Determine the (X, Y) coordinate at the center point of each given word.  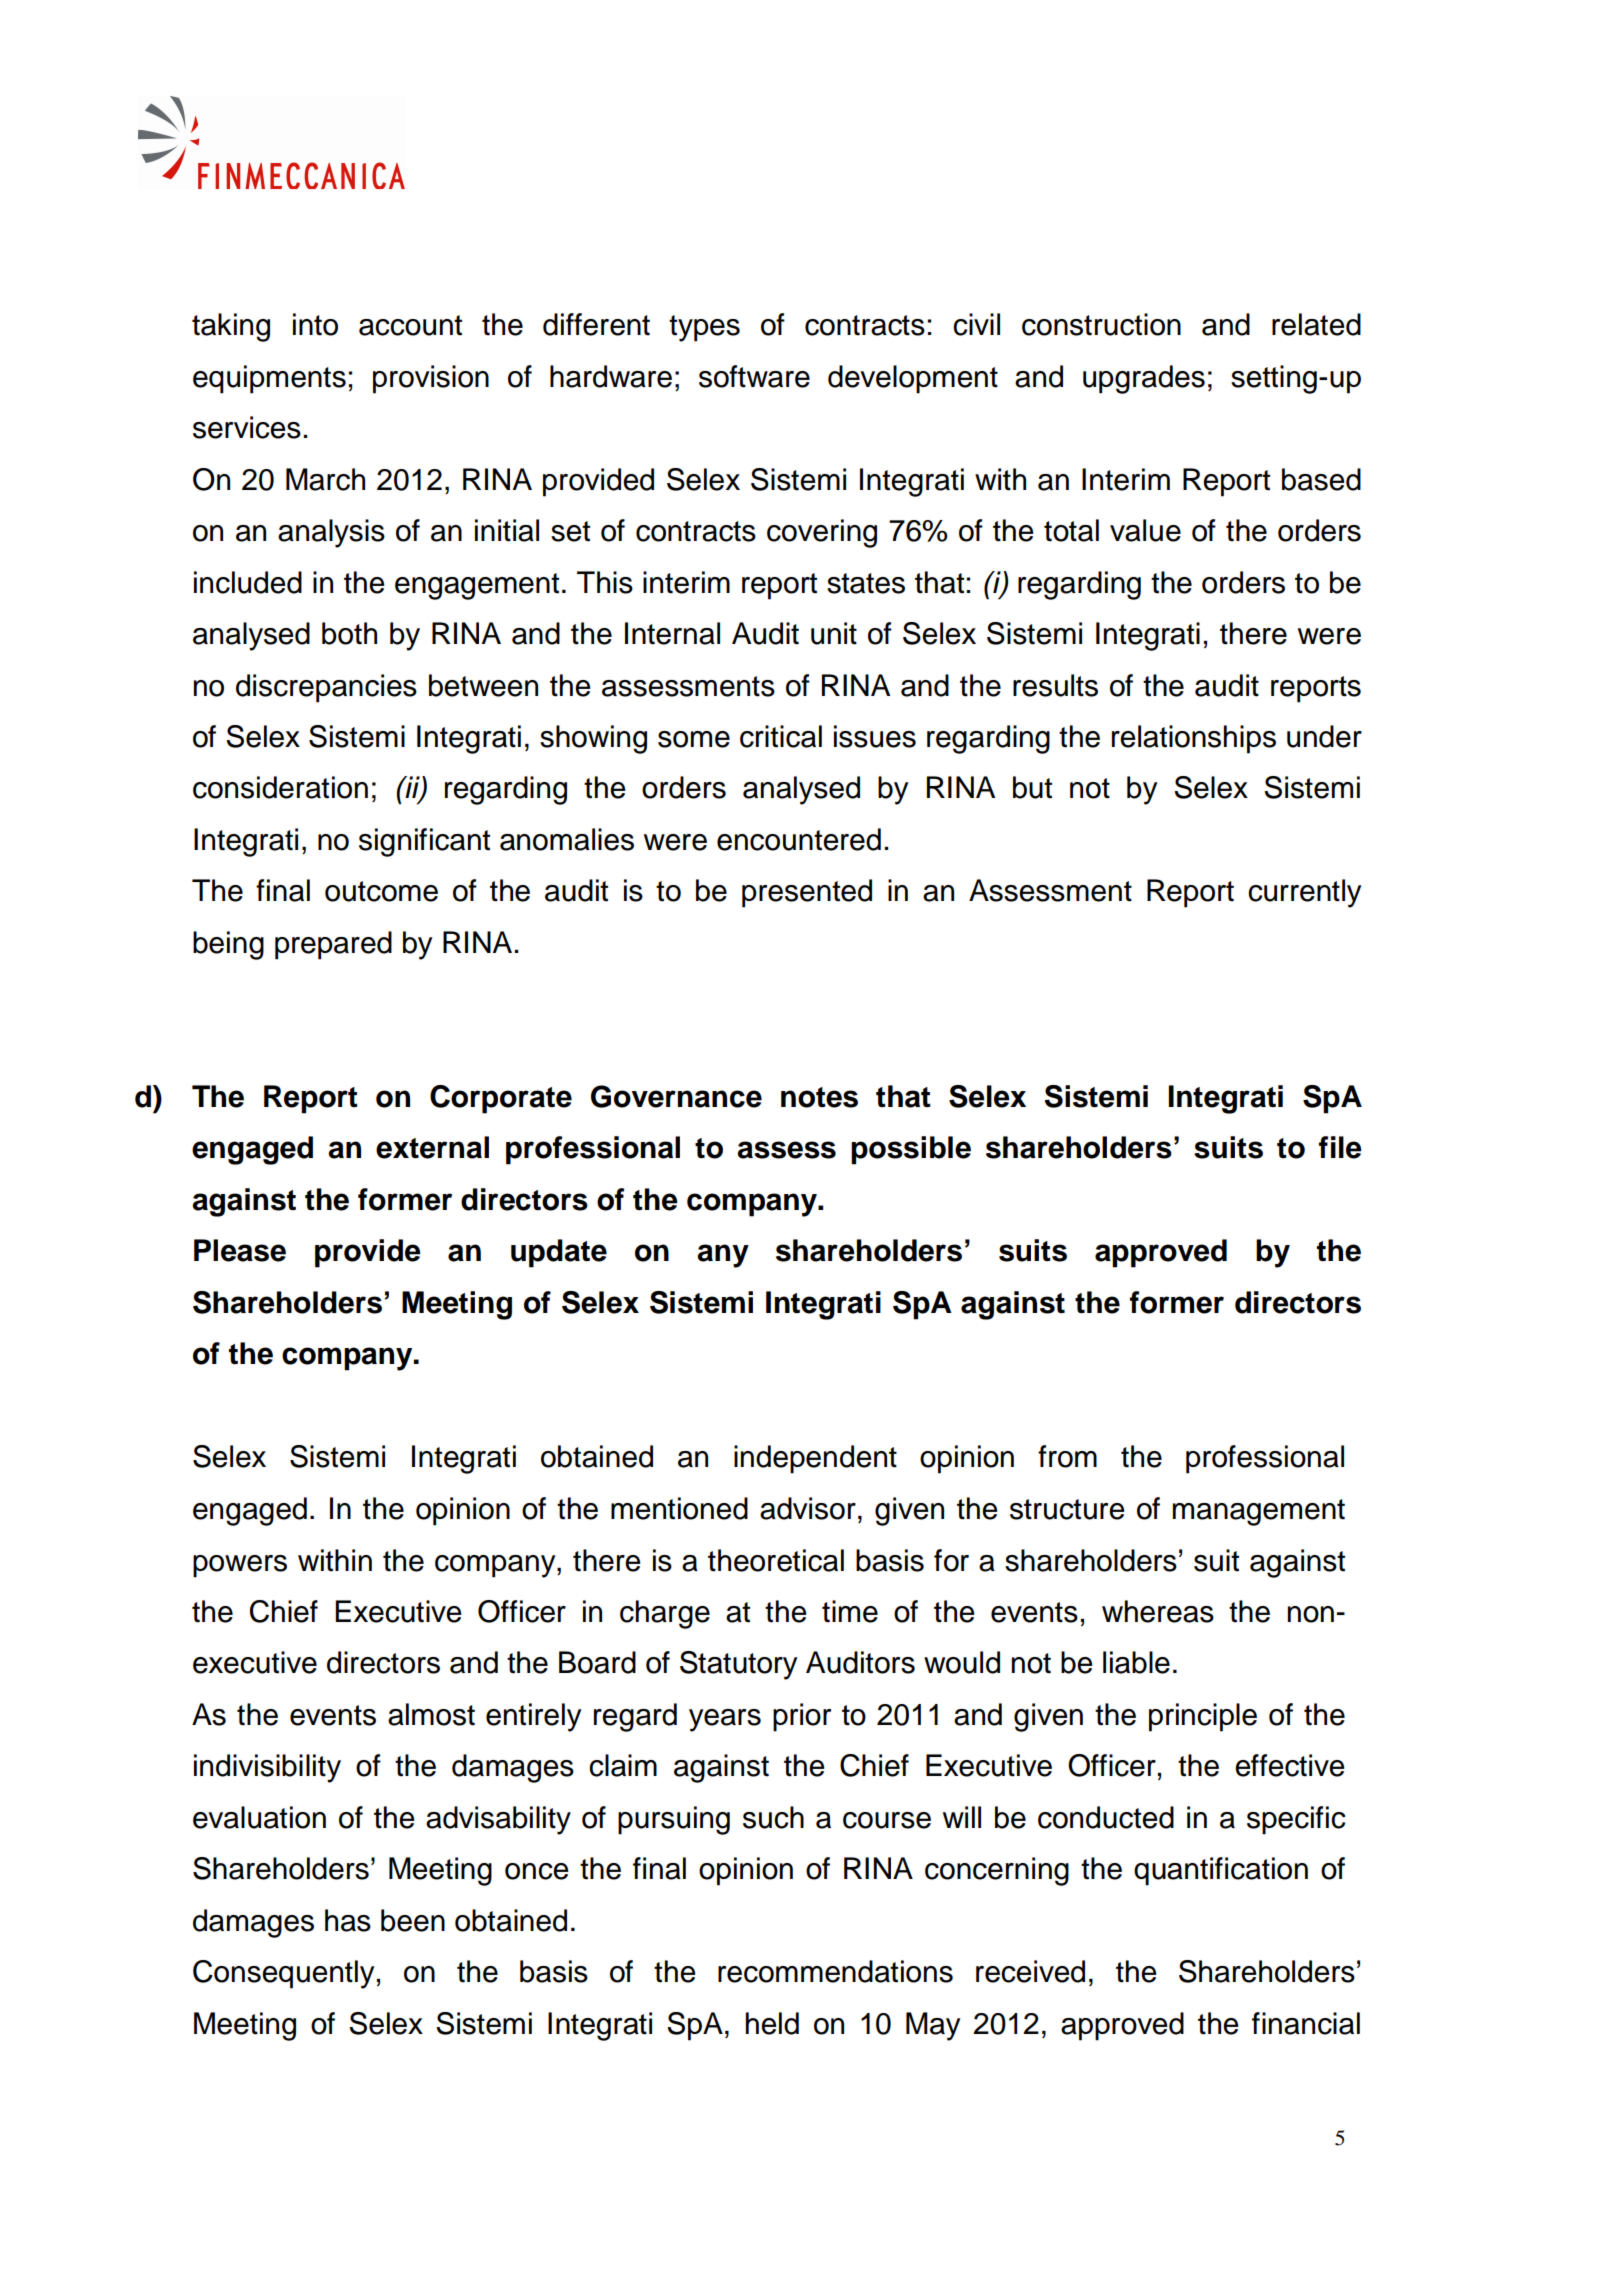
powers (240, 1566)
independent (815, 1459)
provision (431, 379)
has (348, 1920)
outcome (381, 891)
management (1259, 1512)
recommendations (835, 1971)
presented (807, 893)
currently (1304, 893)
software (754, 376)
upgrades (1144, 379)
